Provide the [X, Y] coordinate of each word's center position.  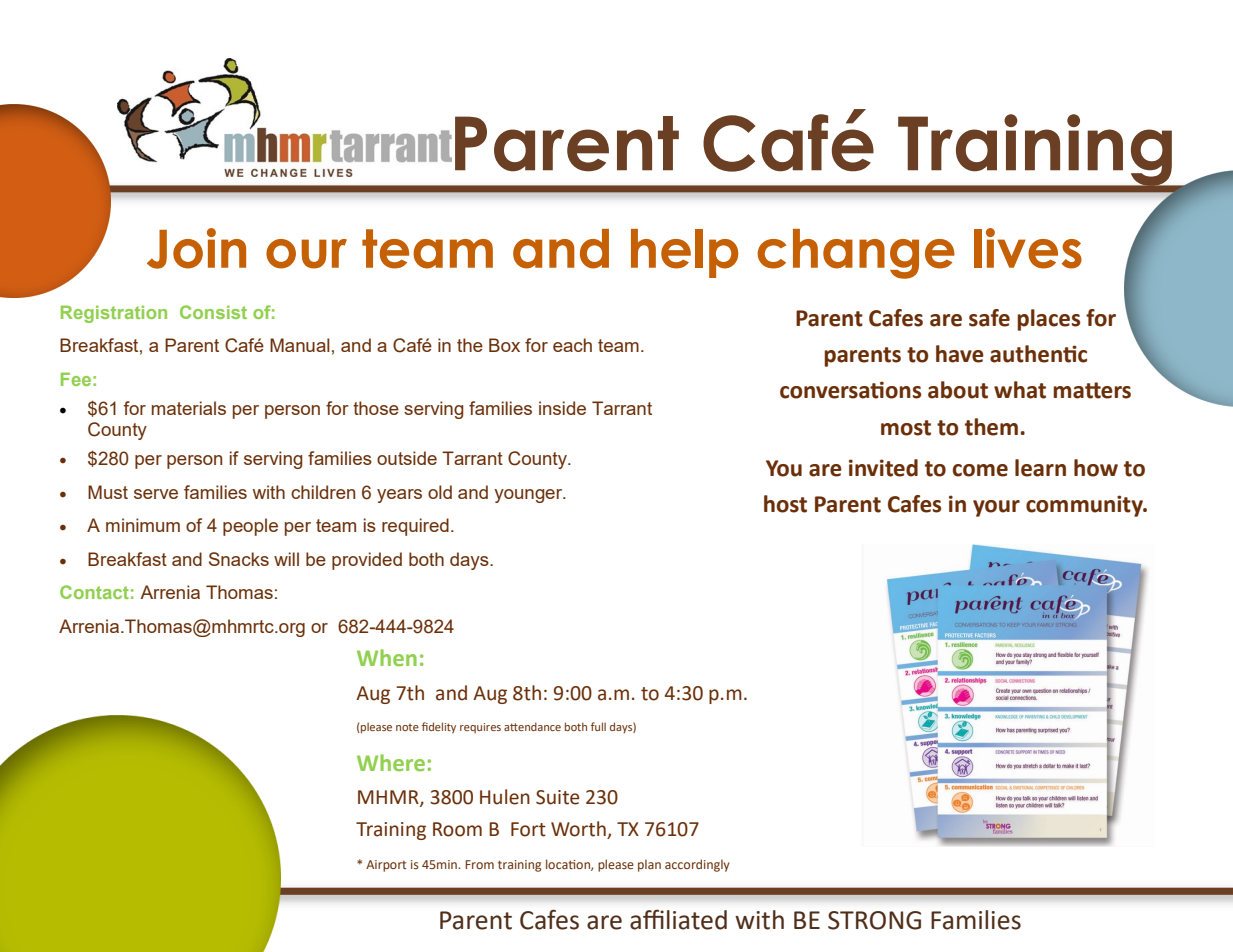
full [598, 726]
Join [196, 248]
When [387, 657]
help [684, 253]
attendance [532, 726]
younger [529, 496]
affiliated [678, 920]
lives [1028, 248]
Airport [386, 866]
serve [156, 494]
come [980, 470]
